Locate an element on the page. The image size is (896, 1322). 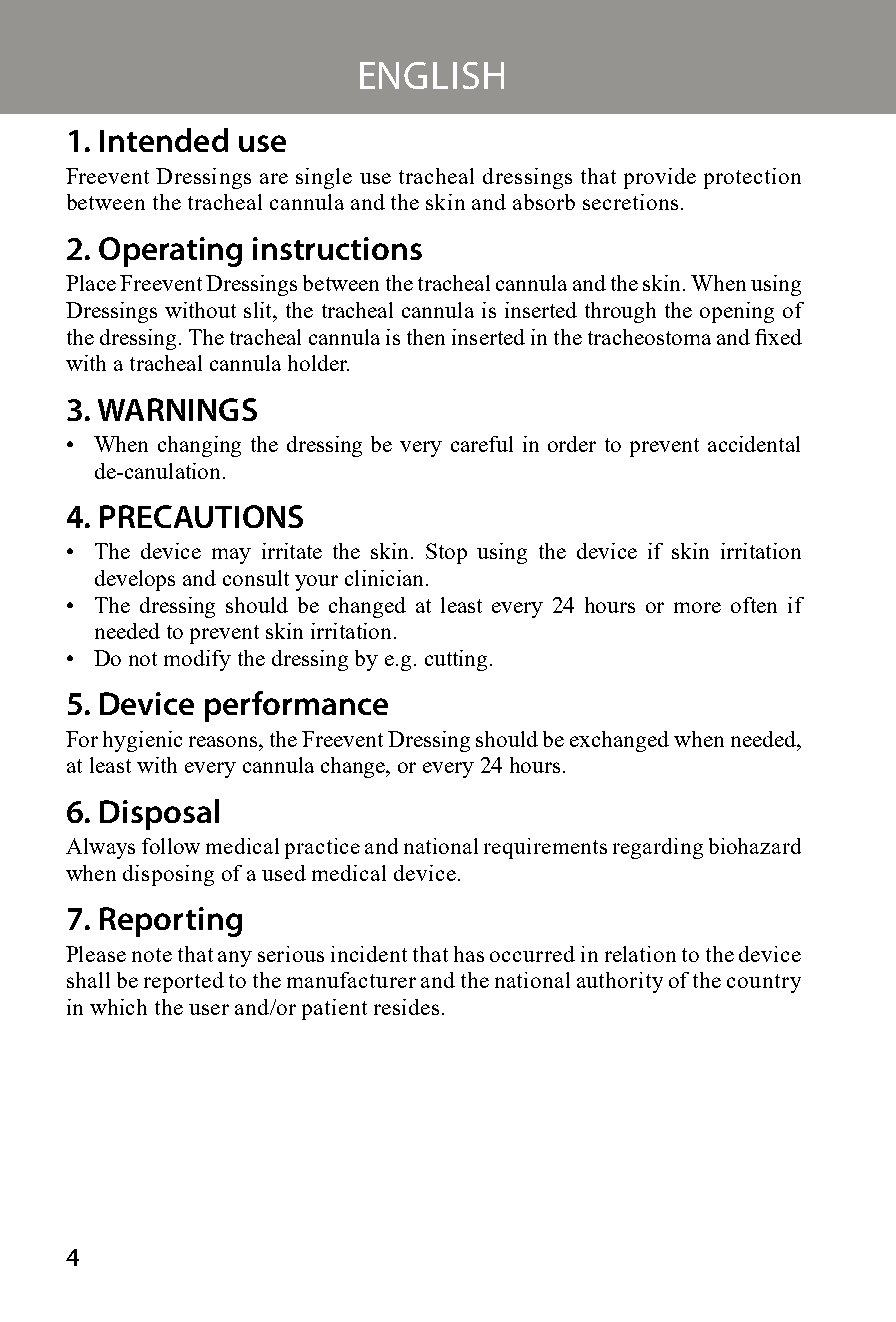
Intended is located at coordinates (164, 140).
